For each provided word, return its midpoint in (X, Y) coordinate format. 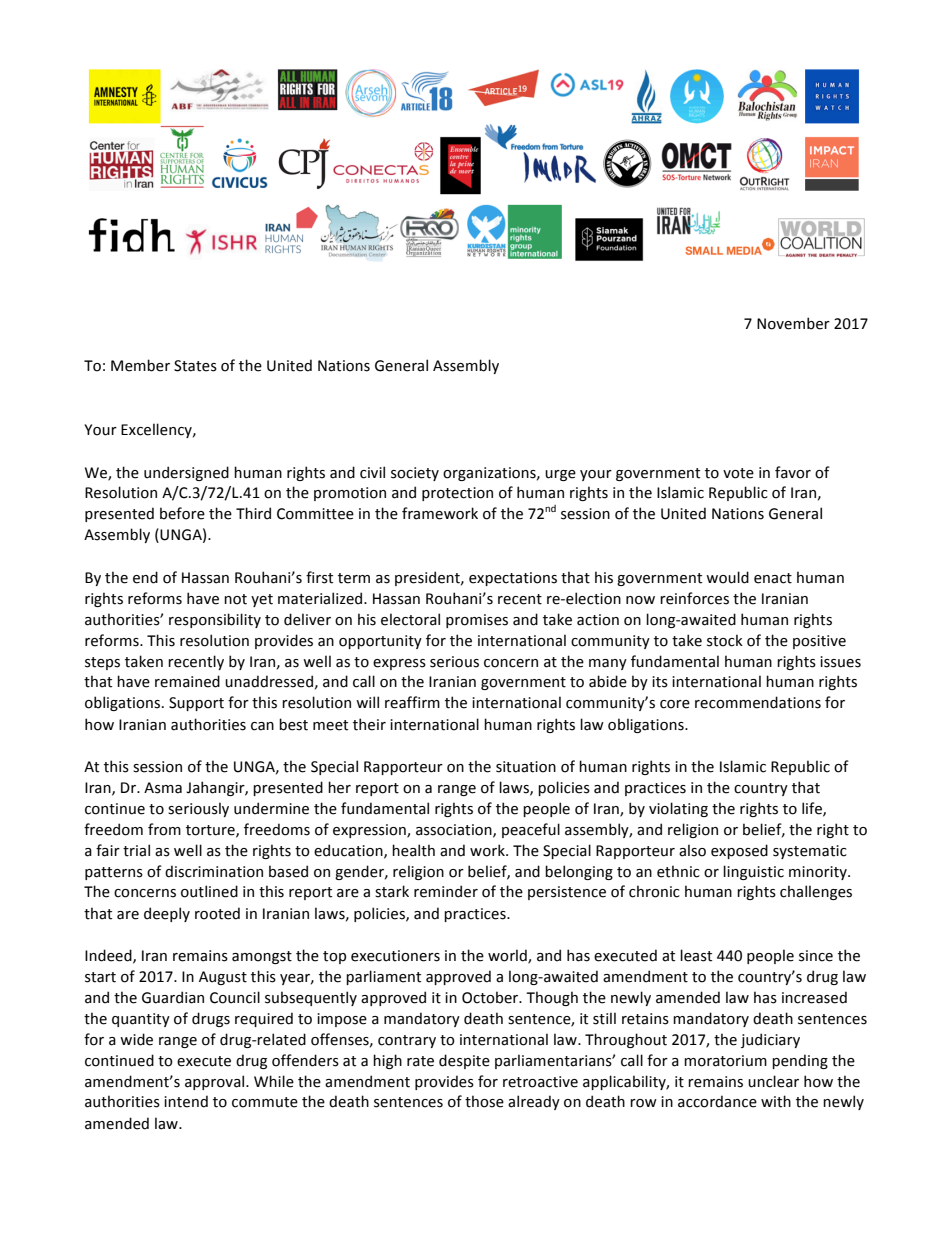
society (415, 474)
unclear (773, 1081)
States (195, 366)
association (455, 830)
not (235, 599)
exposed (739, 851)
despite (464, 1061)
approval (216, 1082)
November (793, 323)
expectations (513, 579)
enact (773, 578)
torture (211, 831)
